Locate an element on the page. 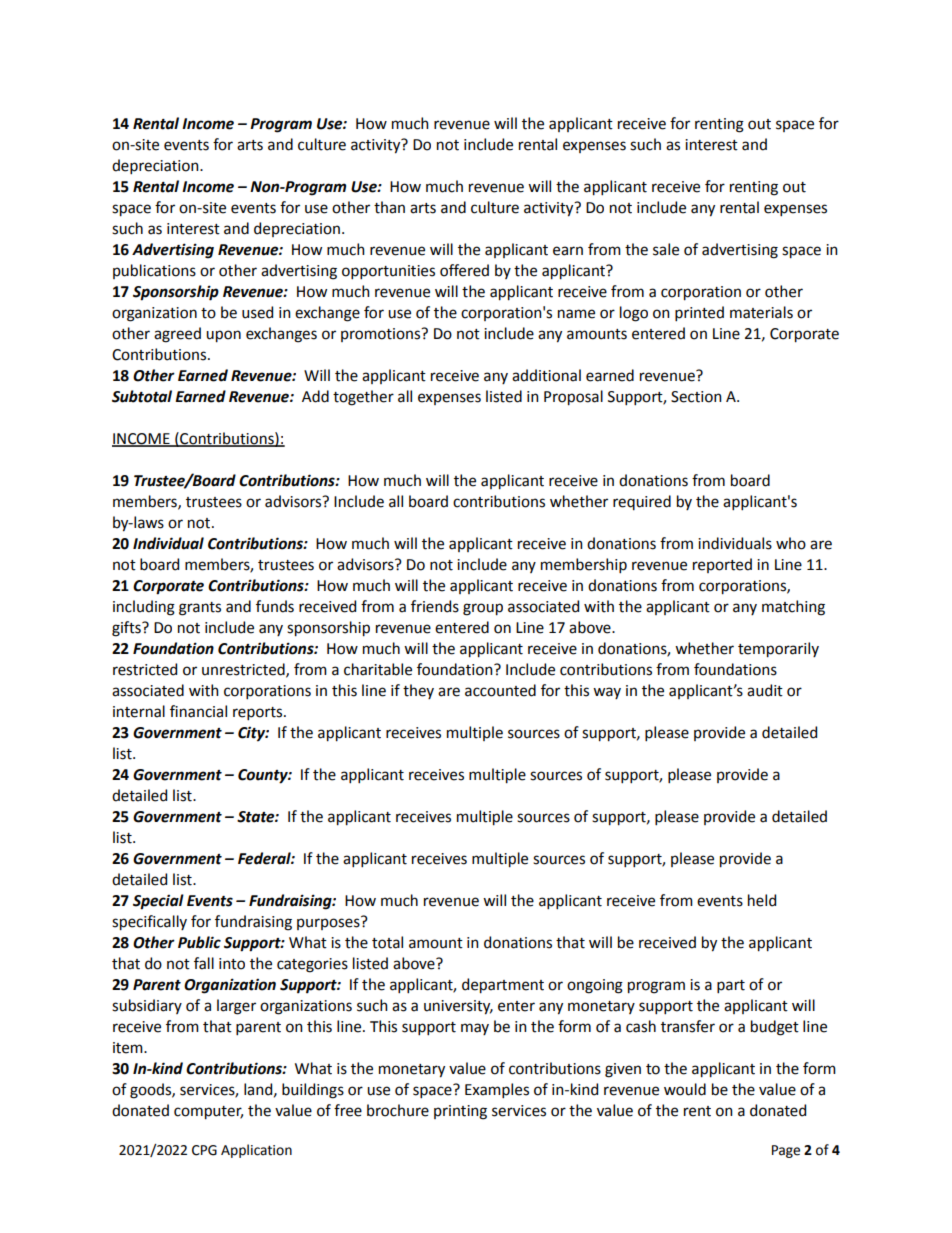 This image has height=1233, width=952. held is located at coordinates (762, 900).
